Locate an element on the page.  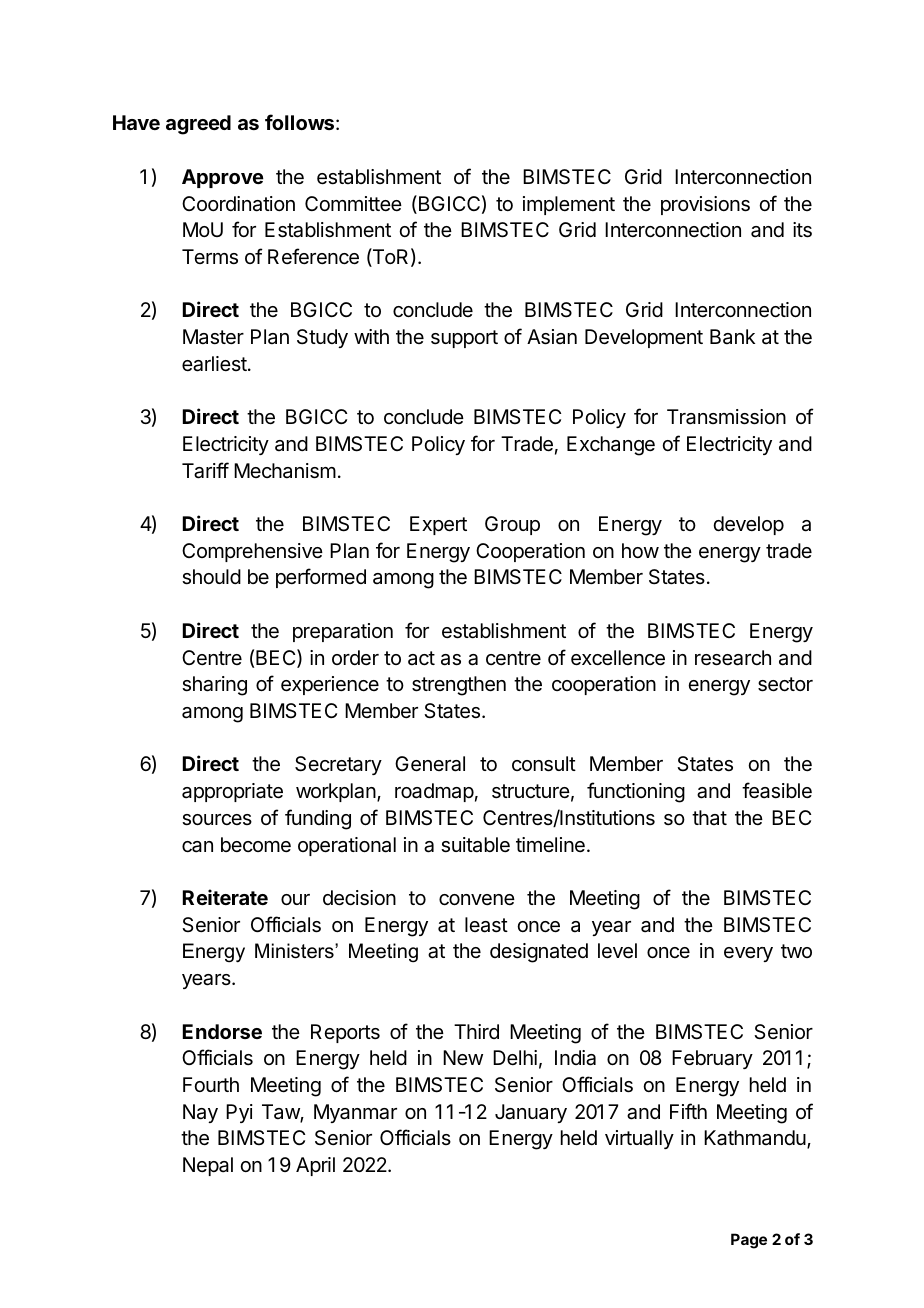
Reiterate is located at coordinates (225, 897).
